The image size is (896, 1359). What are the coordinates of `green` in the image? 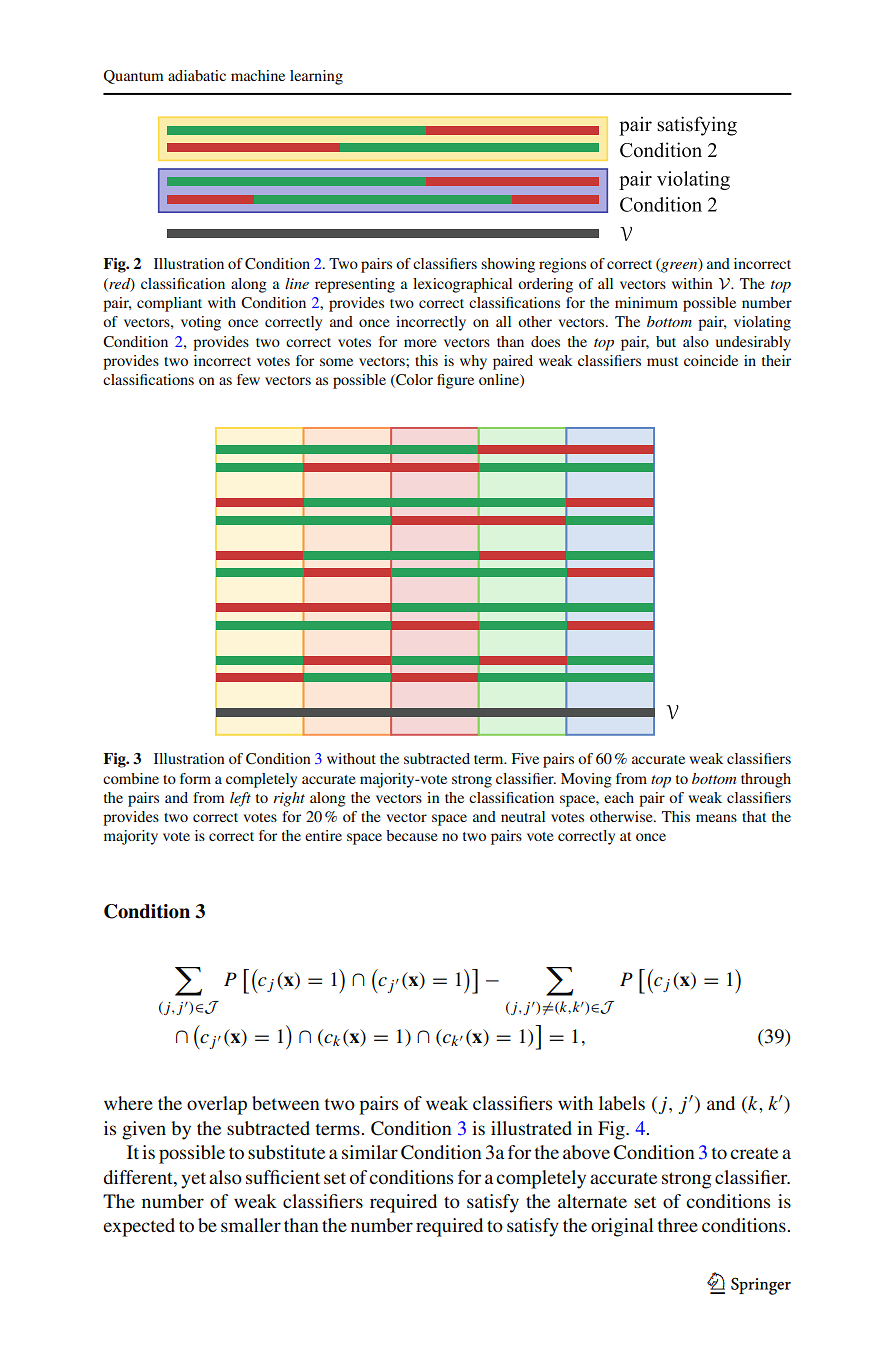 It's located at (679, 267).
